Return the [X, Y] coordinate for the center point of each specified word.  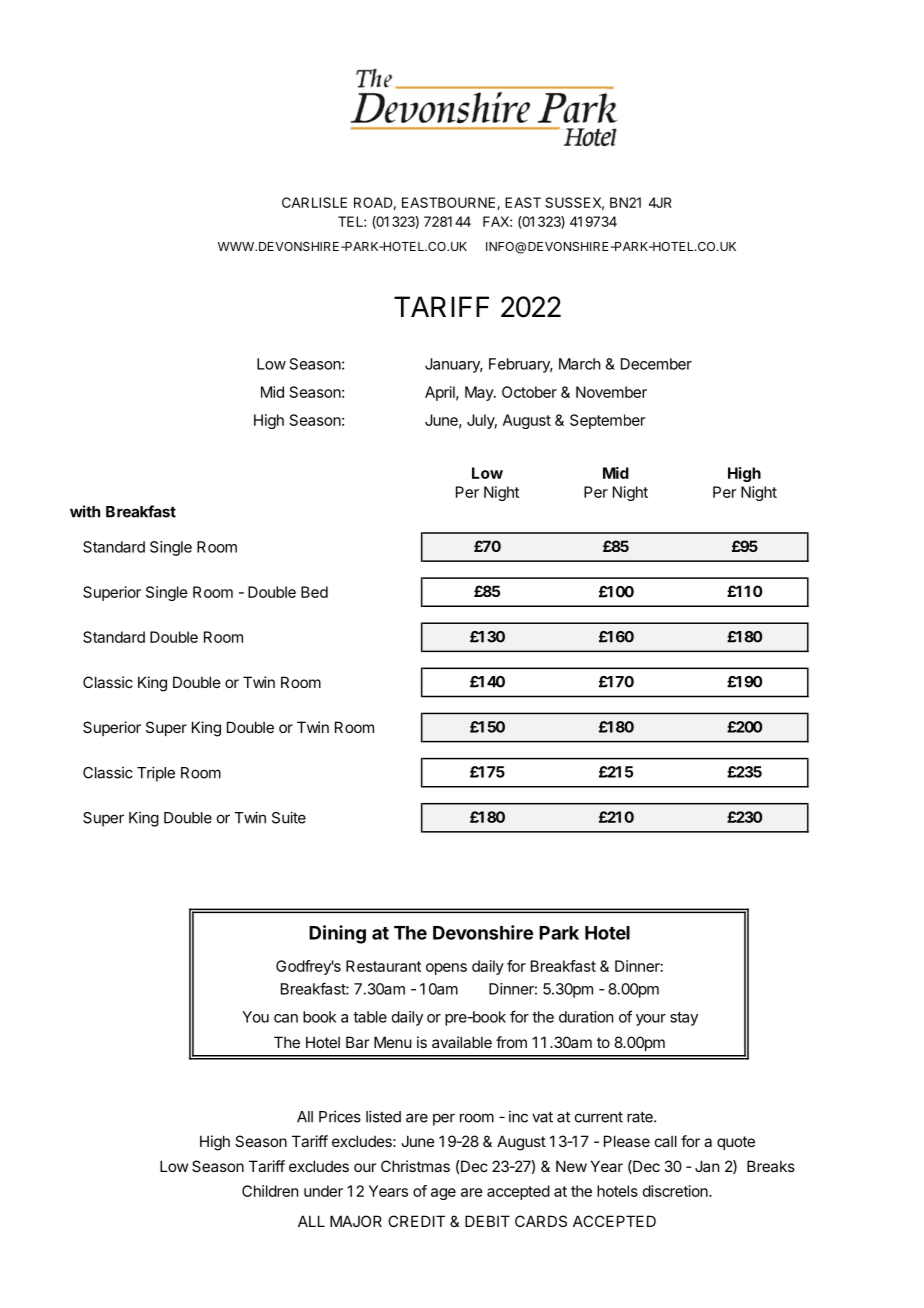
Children [270, 1191]
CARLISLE [314, 202]
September [607, 421]
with [85, 511]
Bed [314, 592]
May [480, 393]
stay [684, 1019]
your [651, 1020]
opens [446, 969]
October [529, 392]
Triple [156, 774]
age [443, 1194]
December [656, 364]
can [286, 1018]
